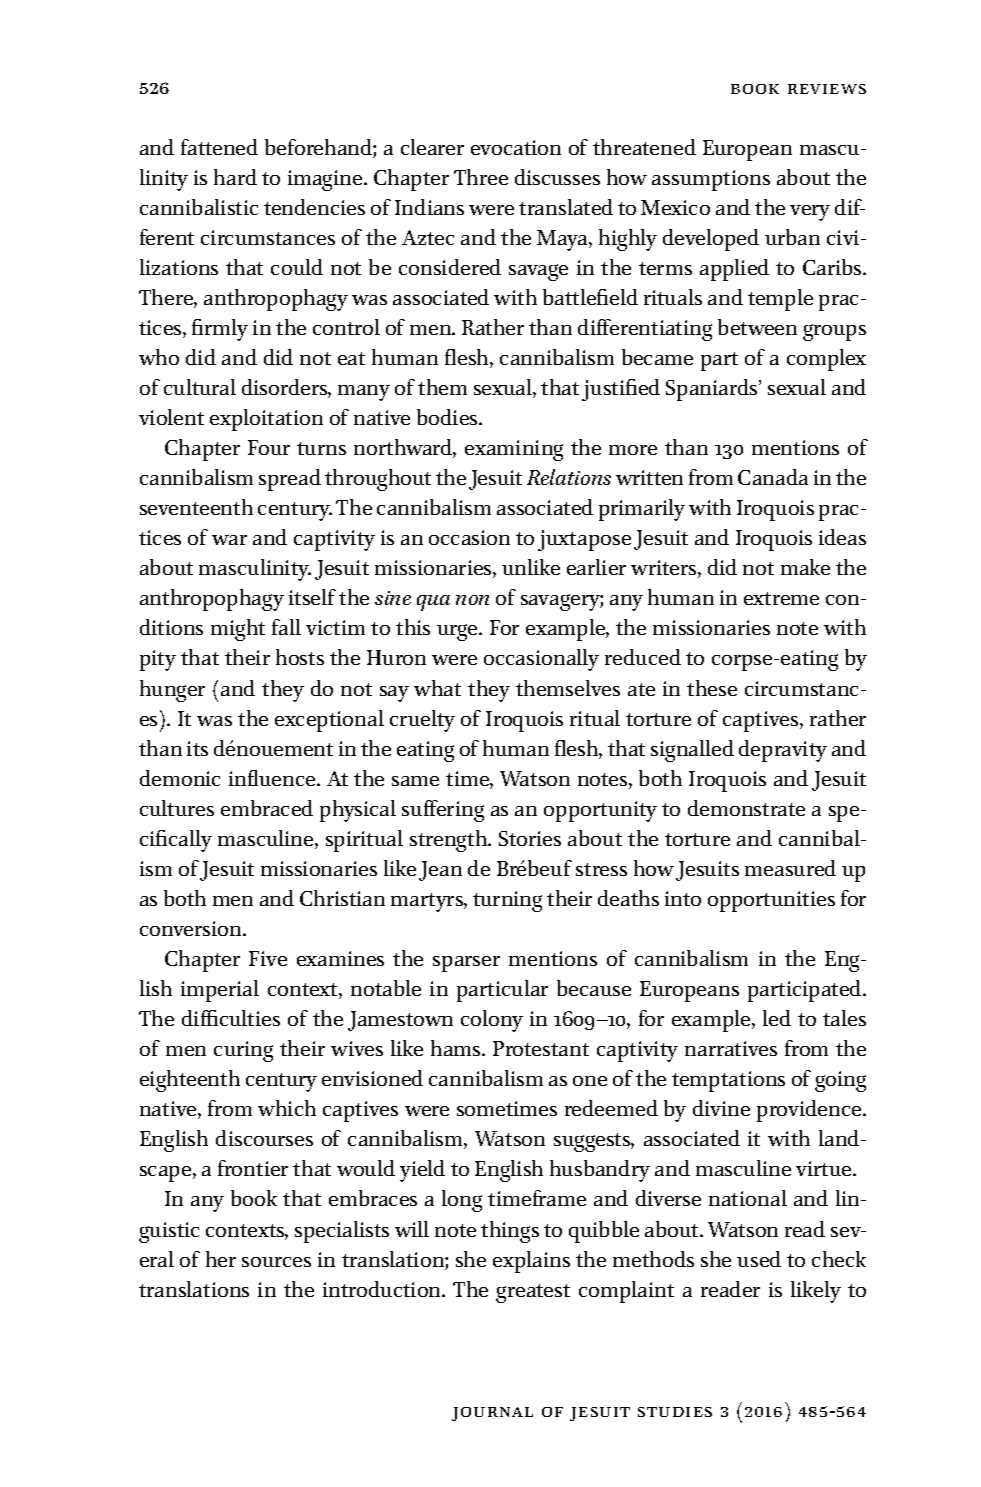 This document has width=981, height=1487. What do you see at coordinates (276, 1262) in the document?
I see `sources` at bounding box center [276, 1262].
